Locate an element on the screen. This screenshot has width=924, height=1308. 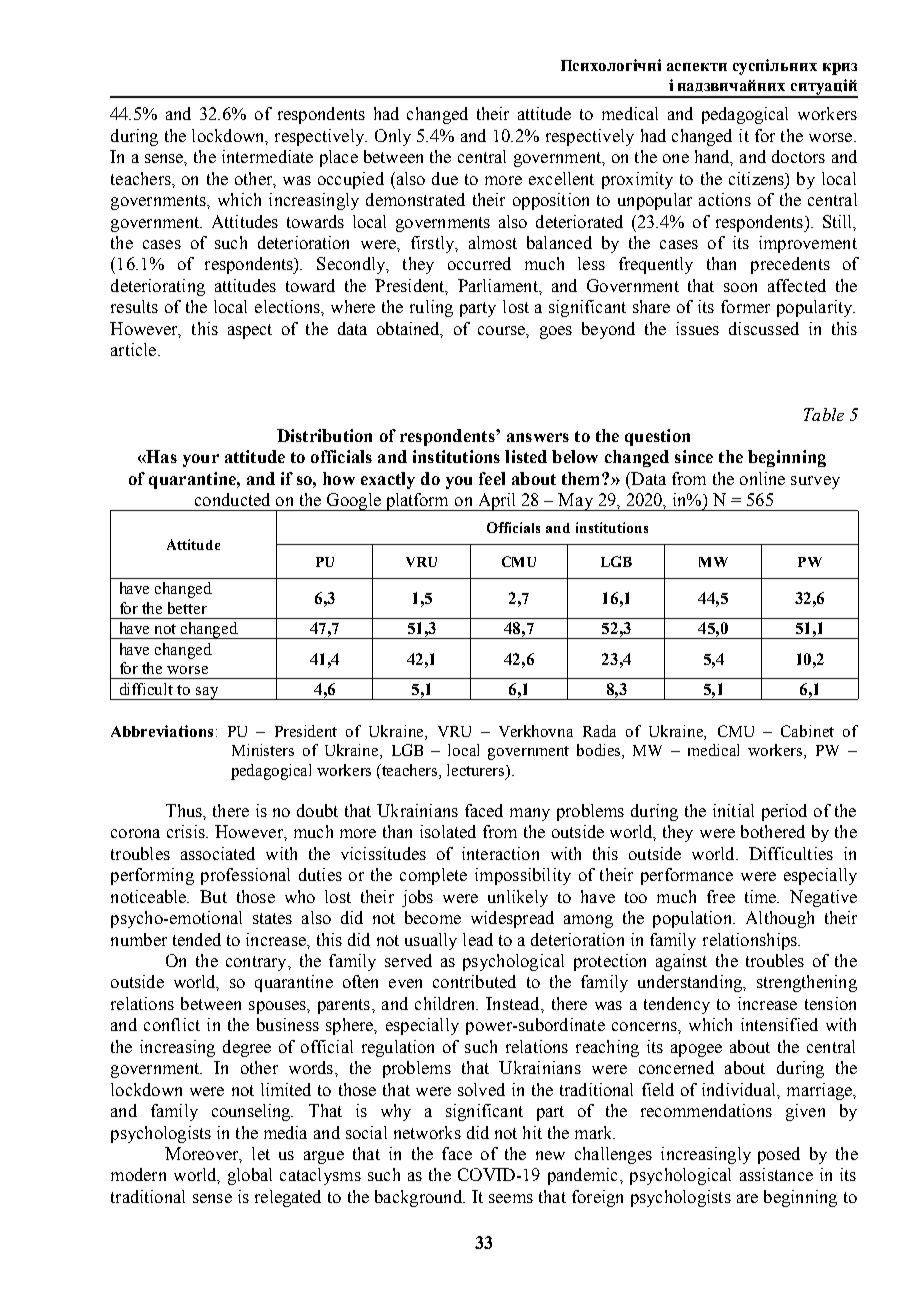
Rada is located at coordinates (599, 731).
